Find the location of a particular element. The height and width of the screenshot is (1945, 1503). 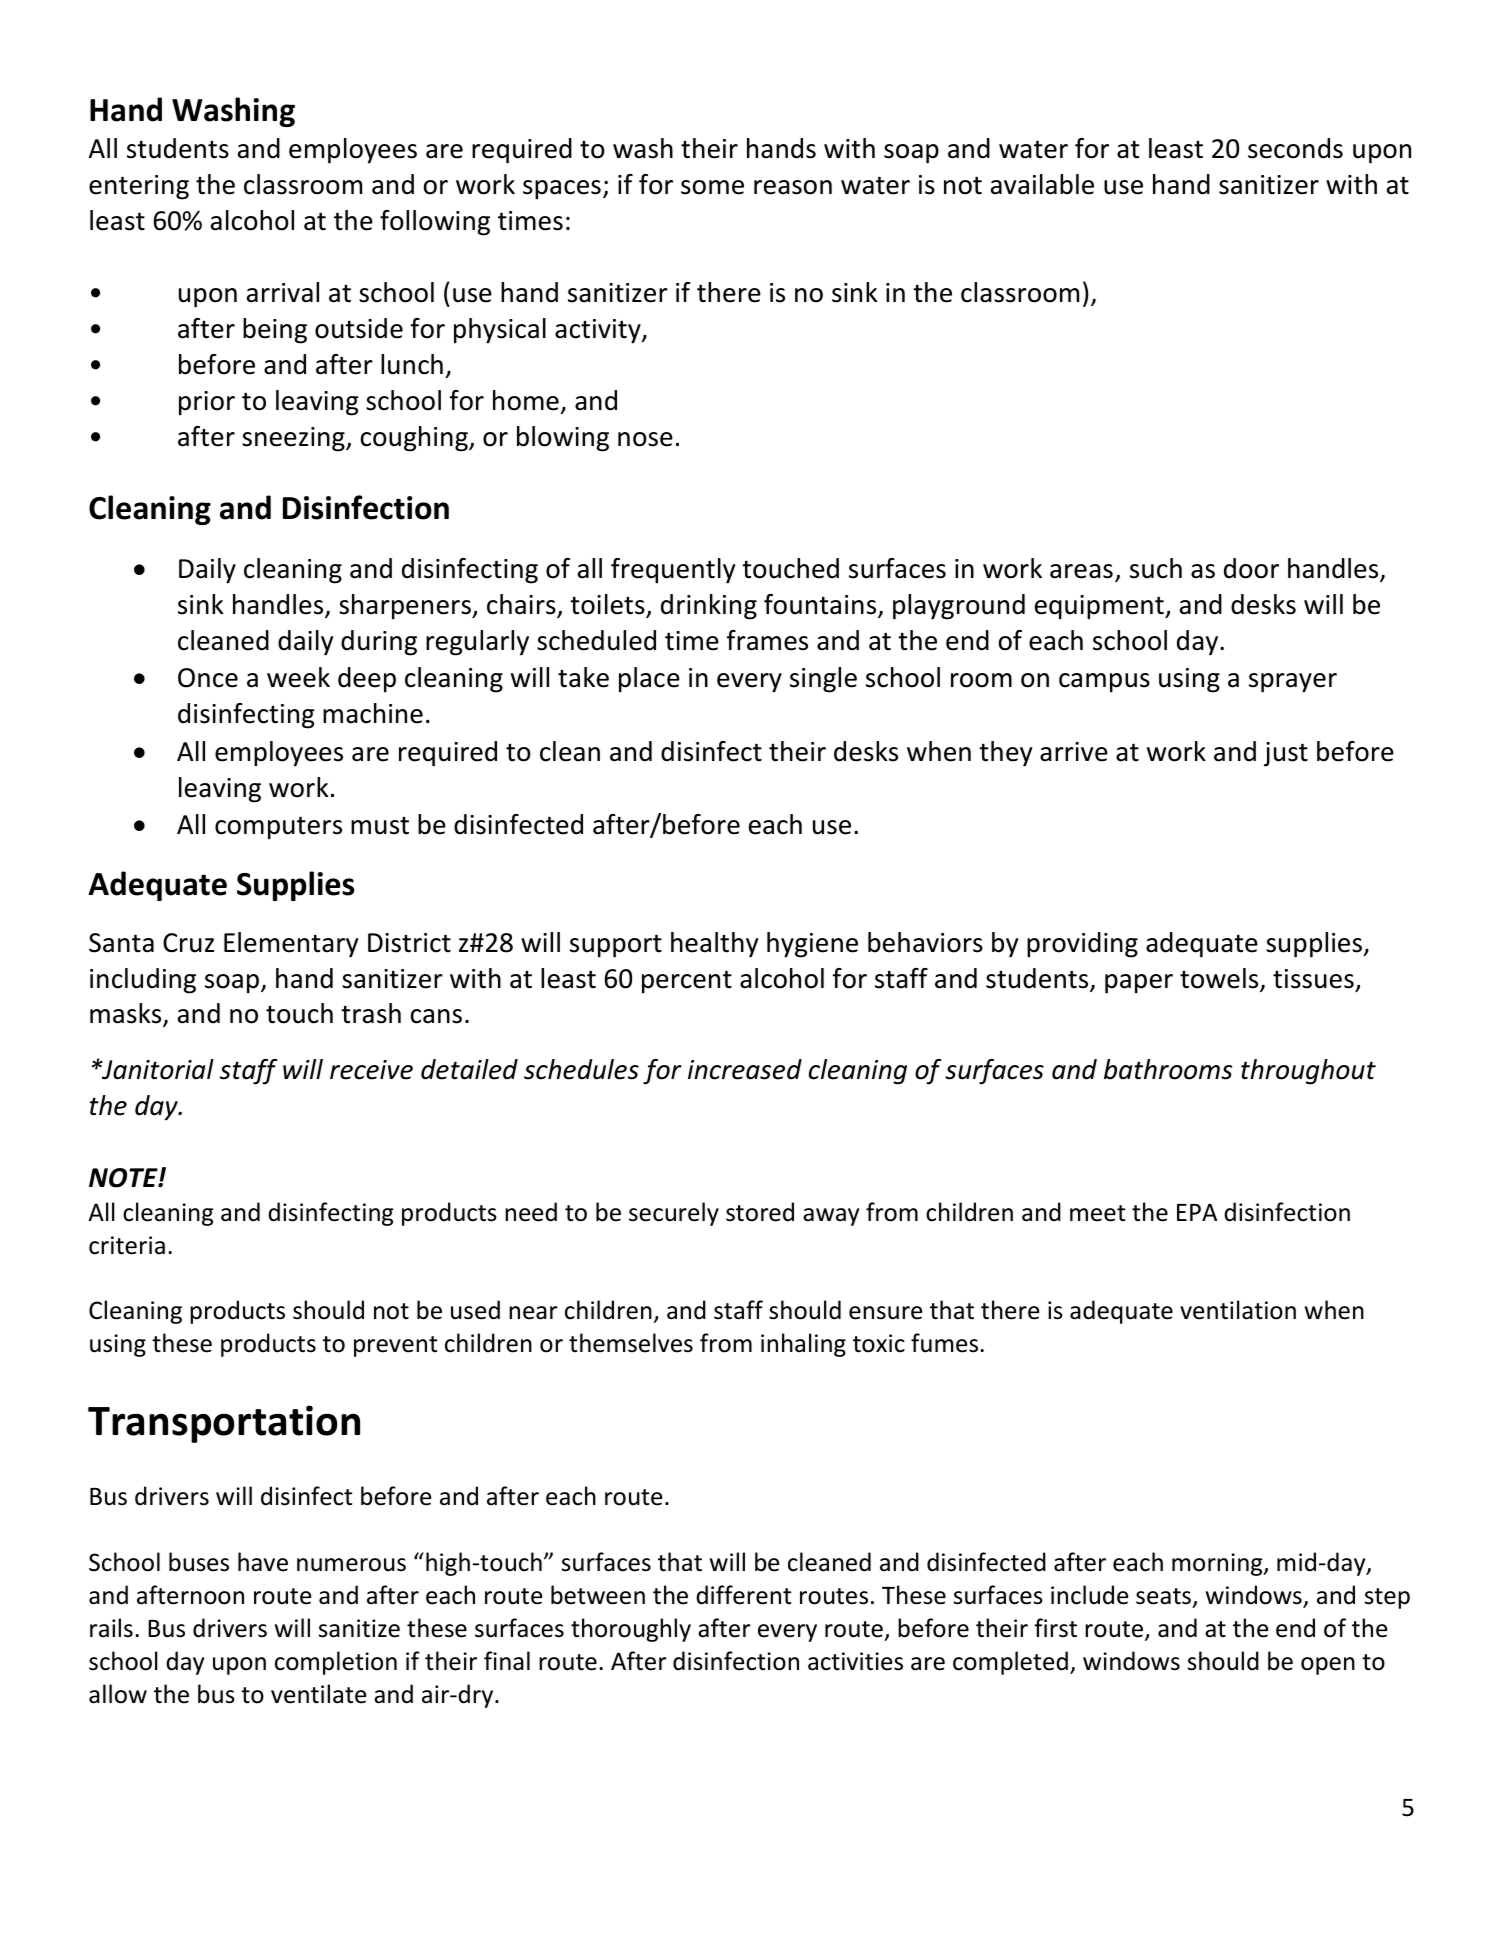

some is located at coordinates (712, 187).
